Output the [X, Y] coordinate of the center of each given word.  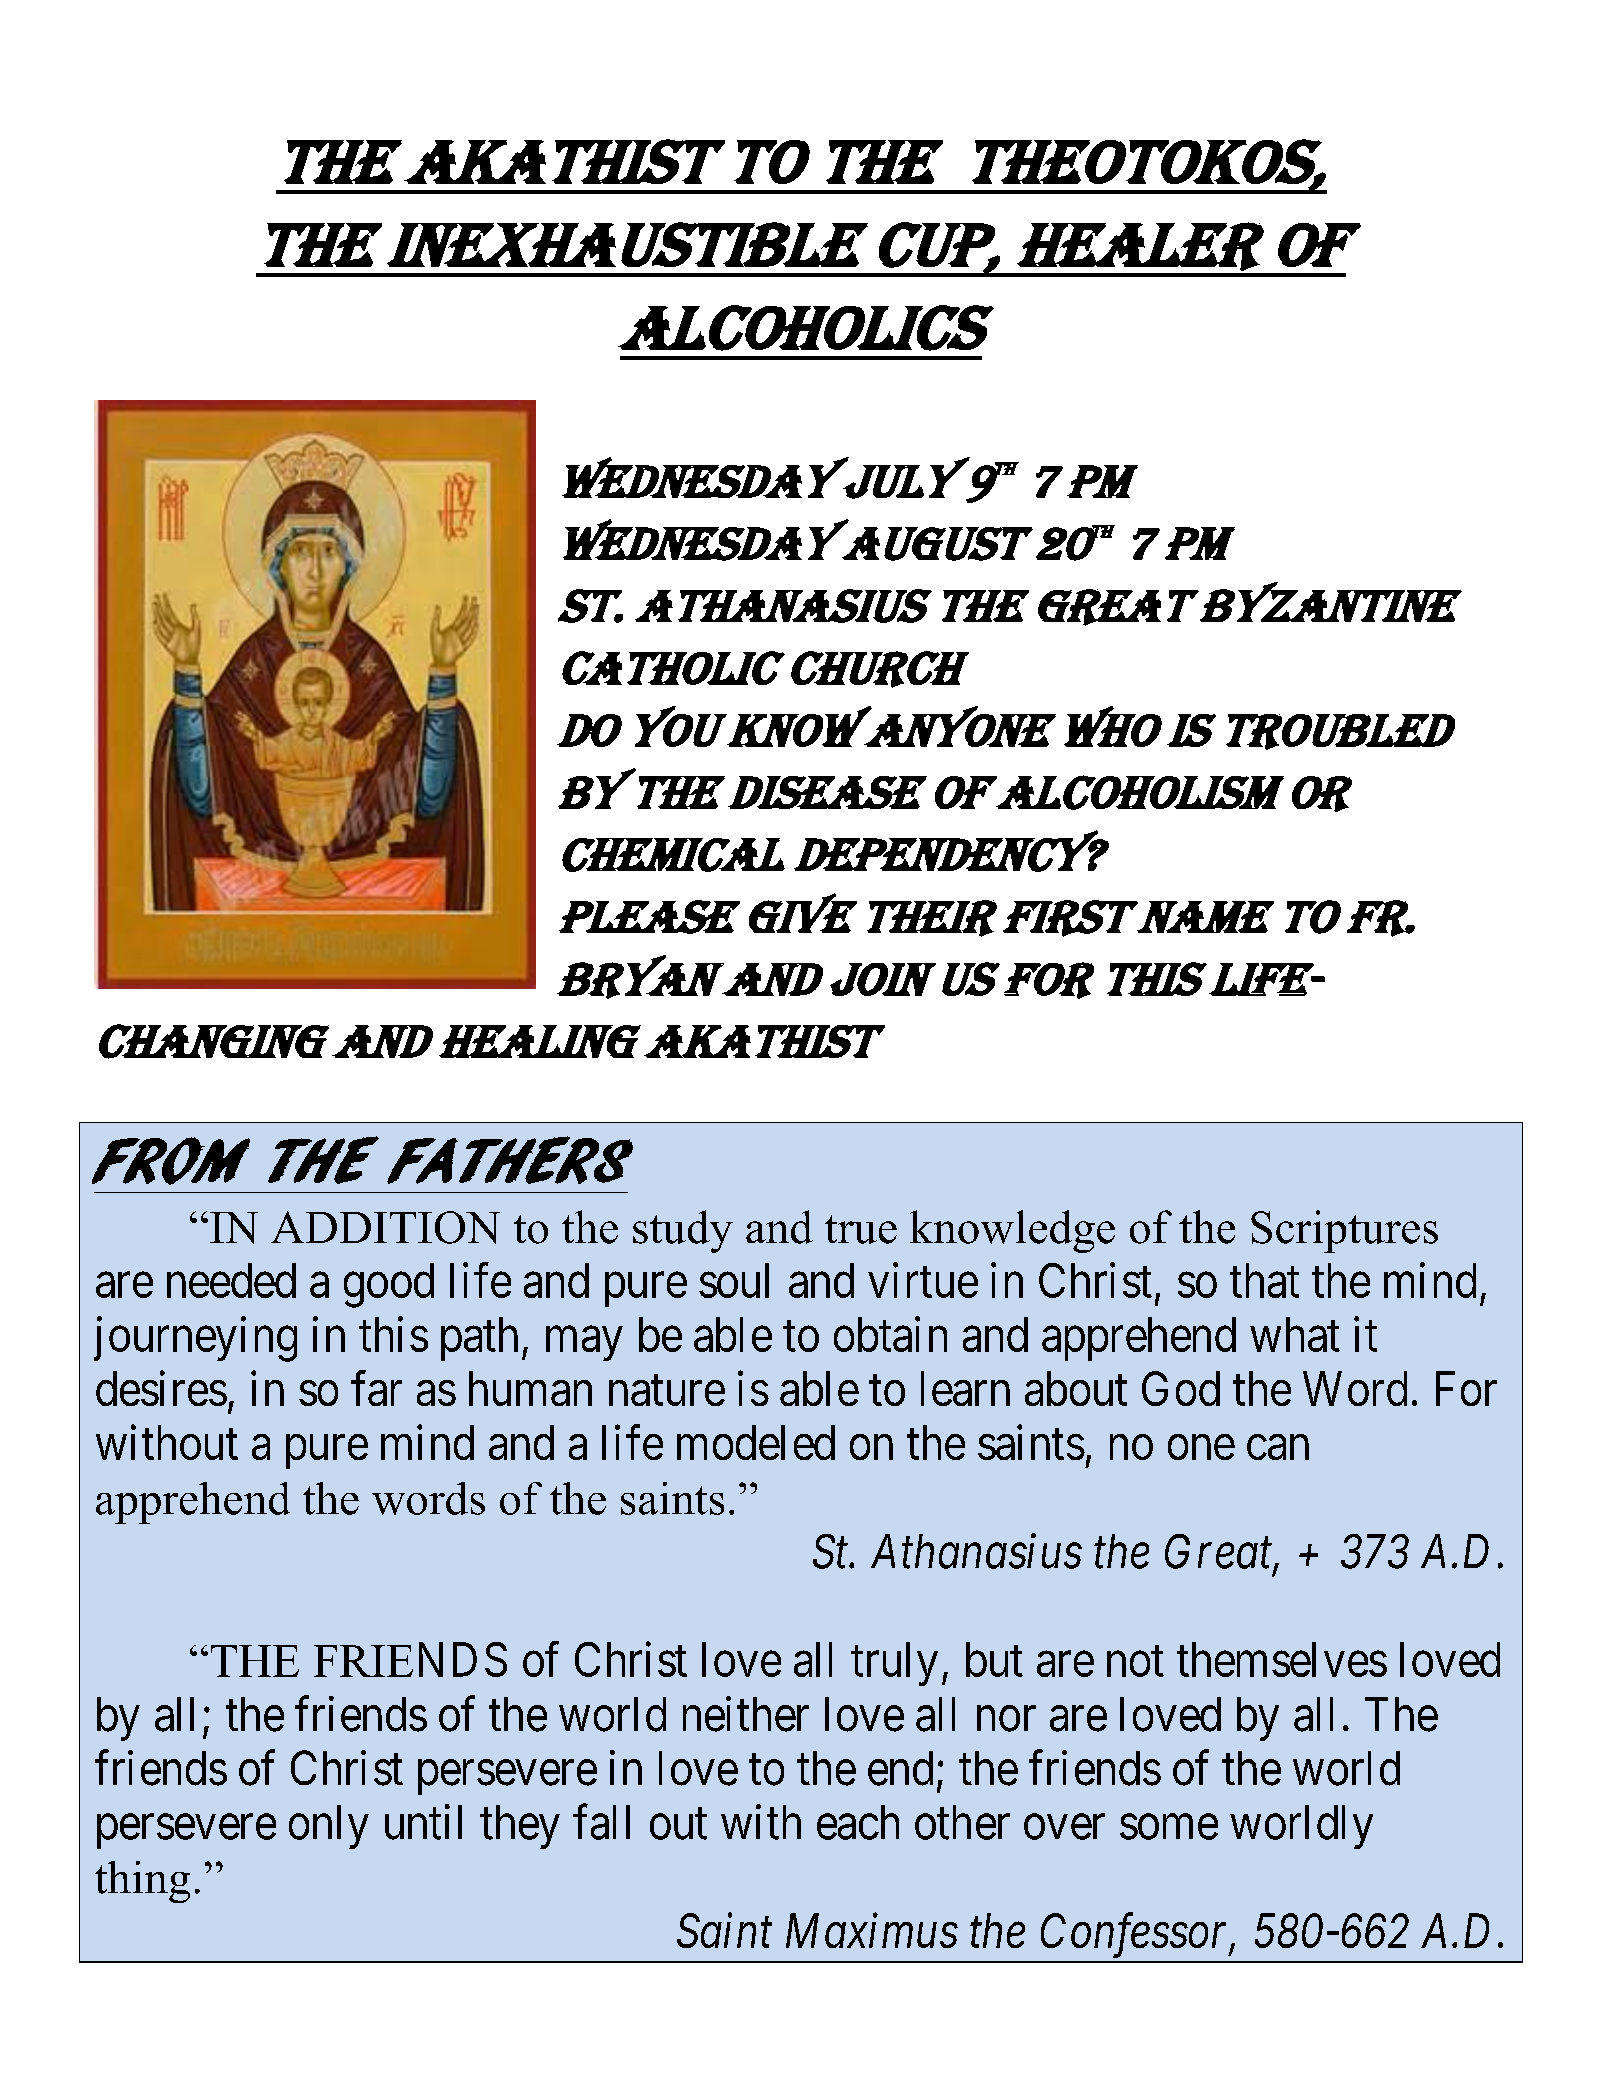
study [683, 1231]
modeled [756, 1442]
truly [894, 1664]
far [376, 1388]
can [1278, 1448]
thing [142, 1882]
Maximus [872, 1931]
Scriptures [1344, 1231]
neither [746, 1714]
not [1135, 1662]
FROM [171, 1161]
